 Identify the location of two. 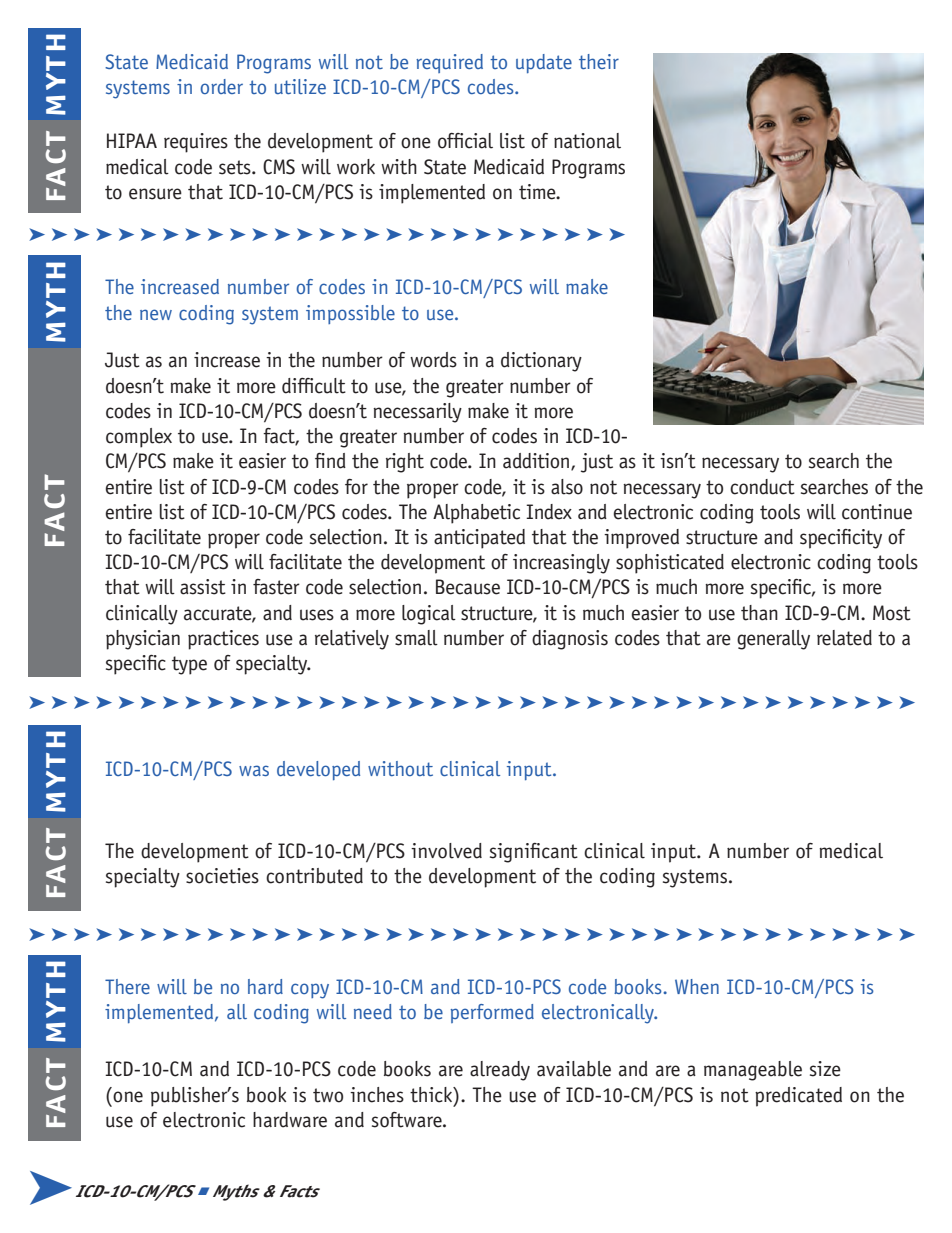
(328, 1095).
